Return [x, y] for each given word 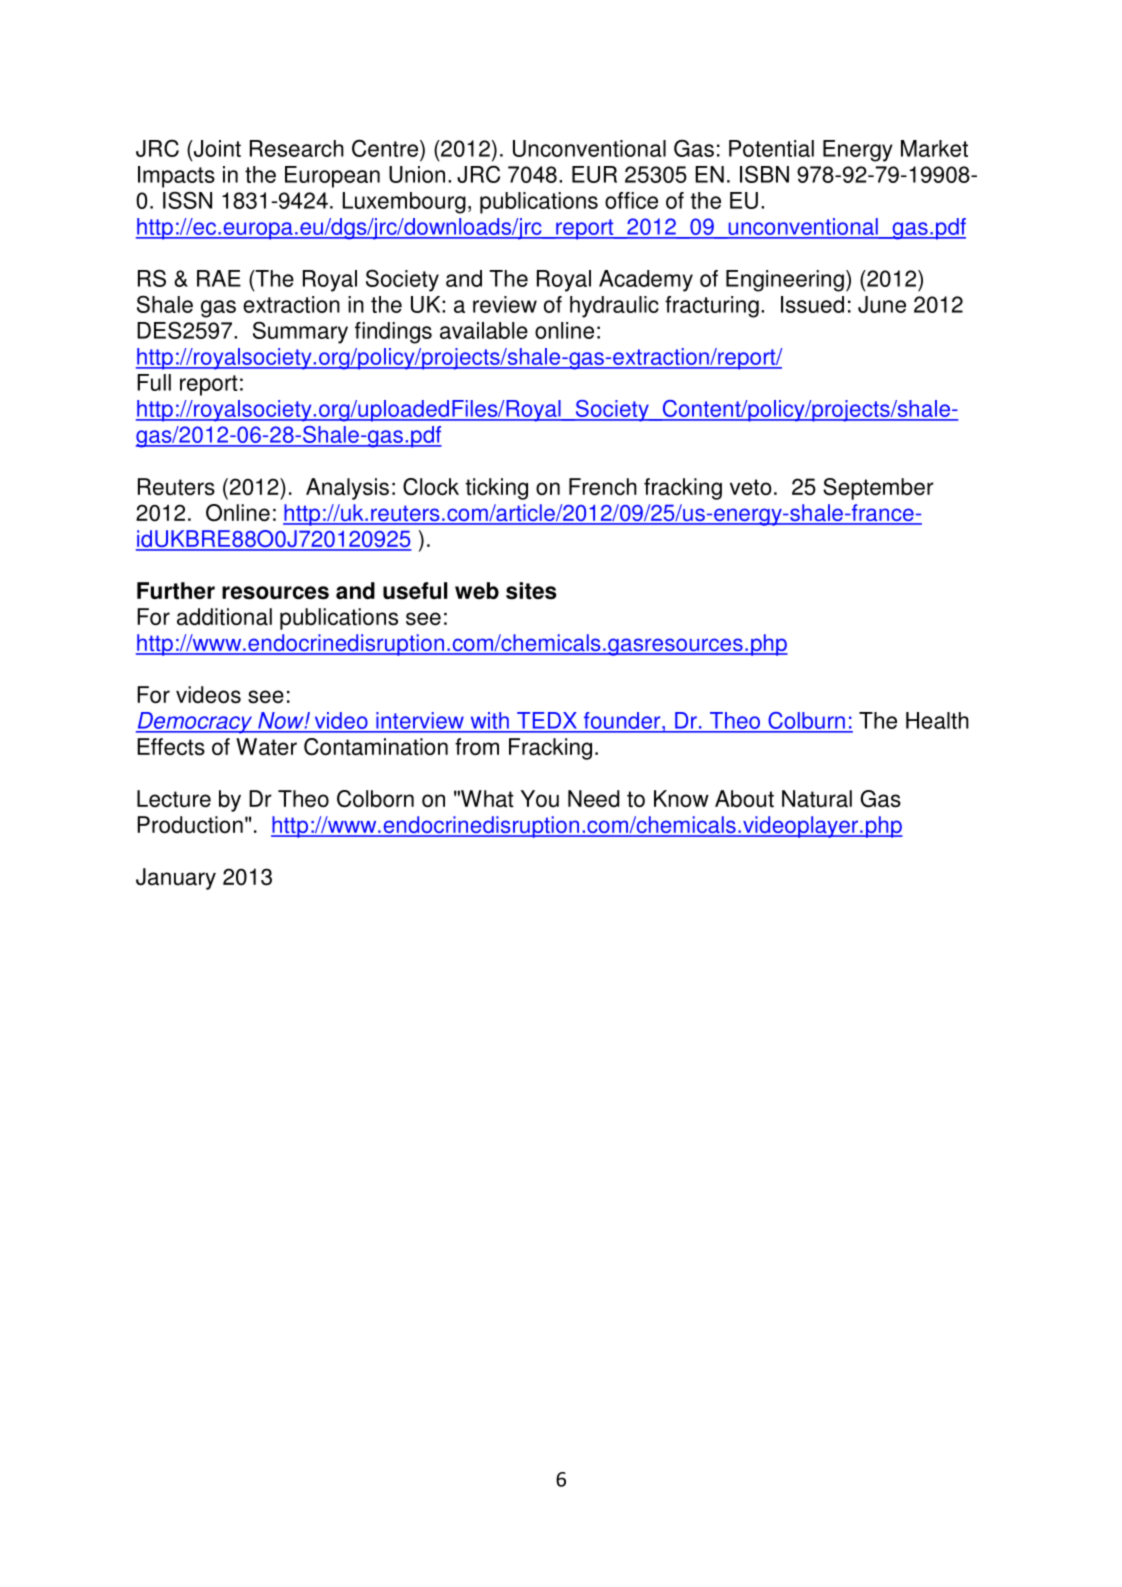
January [176, 879]
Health [937, 720]
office [631, 200]
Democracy [195, 723]
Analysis [347, 489]
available [484, 330]
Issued [812, 304]
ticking [497, 489]
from [477, 747]
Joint [216, 148]
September [878, 489]
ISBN [764, 174]
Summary [300, 332]
